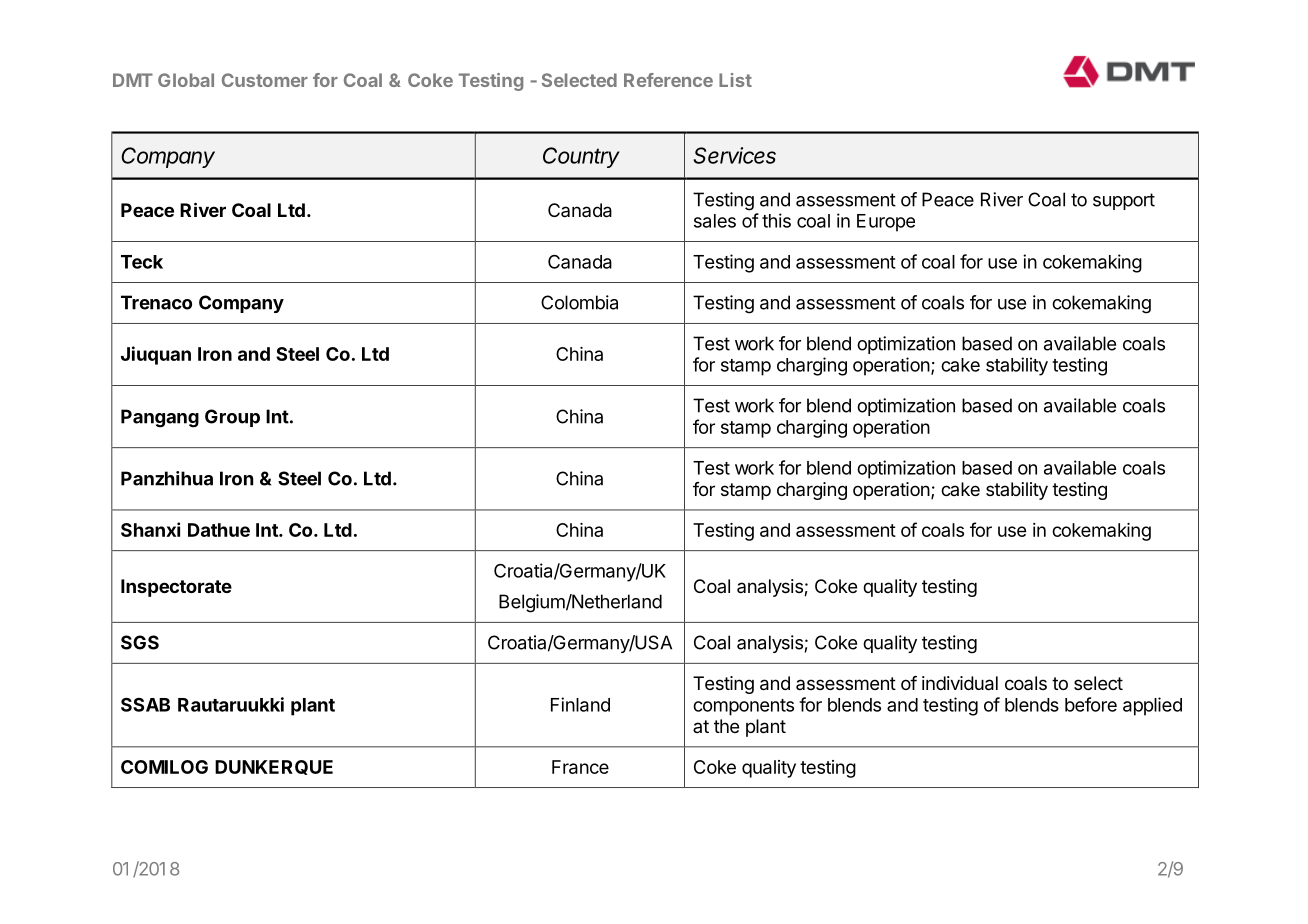  Describe the element at coordinates (265, 80) in the screenshot. I see `Customer` at that location.
